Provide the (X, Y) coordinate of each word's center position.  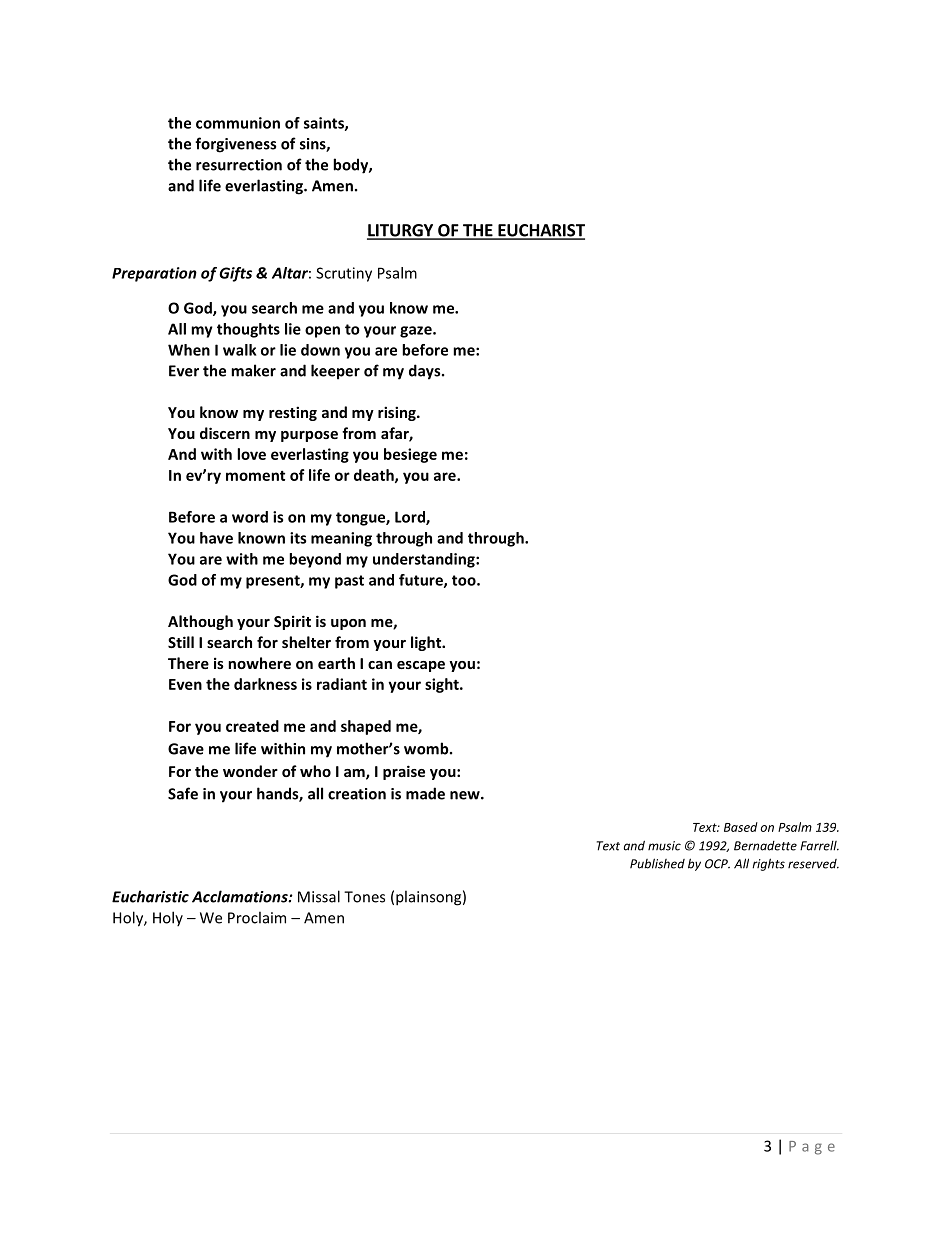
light (427, 643)
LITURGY (401, 231)
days (426, 372)
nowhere (259, 663)
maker (253, 370)
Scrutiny (344, 274)
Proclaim (257, 917)
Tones (364, 897)
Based (741, 827)
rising (398, 413)
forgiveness (235, 145)
